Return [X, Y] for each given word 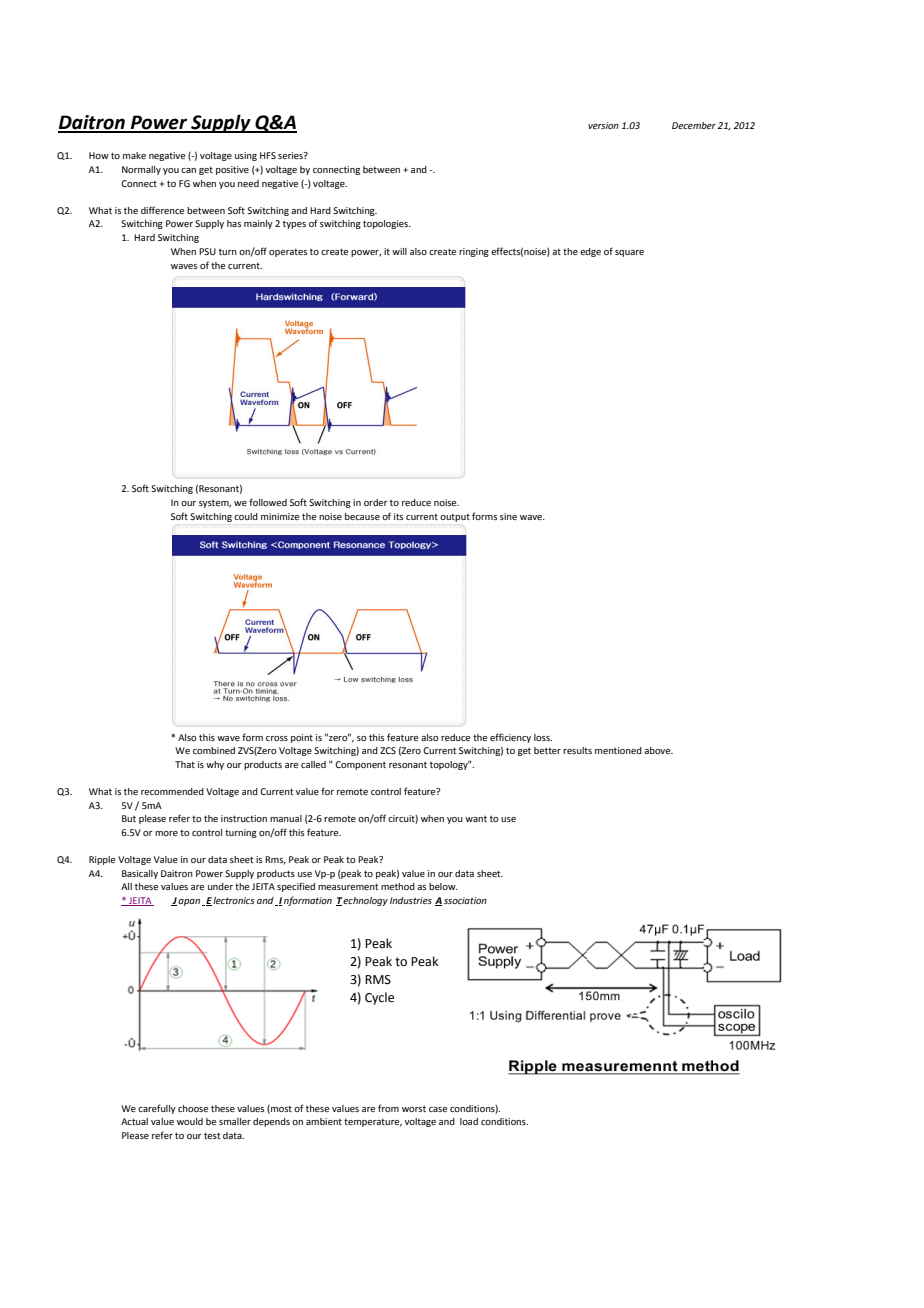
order [376, 502]
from [388, 1108]
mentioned [618, 750]
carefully [157, 1109]
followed [268, 502]
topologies [386, 224]
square [629, 253]
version [603, 125]
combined [214, 750]
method [398, 886]
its [398, 516]
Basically [140, 874]
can [188, 170]
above [658, 750]
